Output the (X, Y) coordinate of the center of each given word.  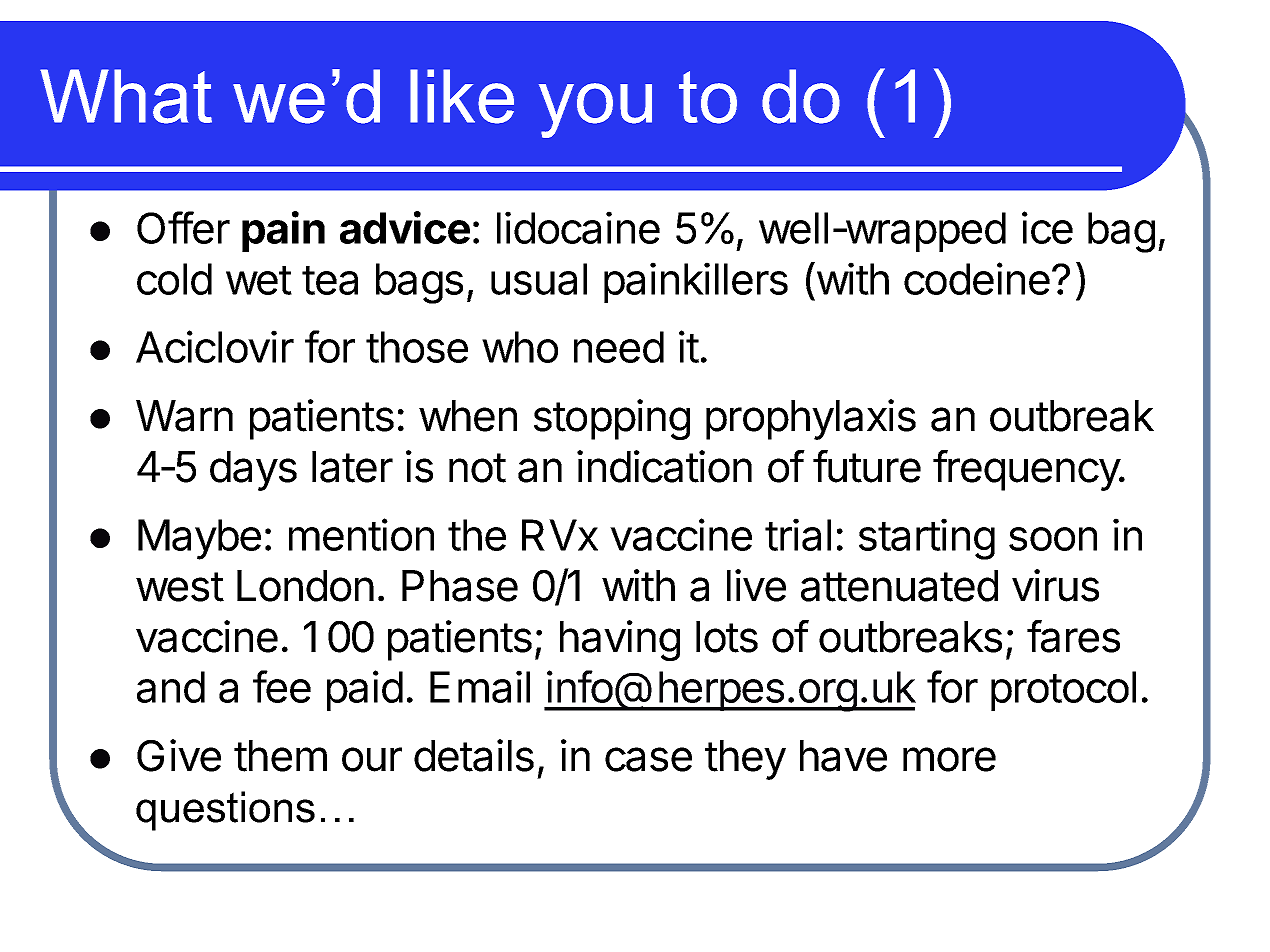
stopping (612, 419)
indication (664, 466)
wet (259, 280)
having (620, 640)
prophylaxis (811, 419)
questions (225, 811)
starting (927, 539)
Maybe (199, 539)
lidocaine (578, 227)
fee (282, 686)
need (619, 347)
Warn (184, 416)
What (126, 96)
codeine (977, 278)
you (595, 110)
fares (1073, 636)
